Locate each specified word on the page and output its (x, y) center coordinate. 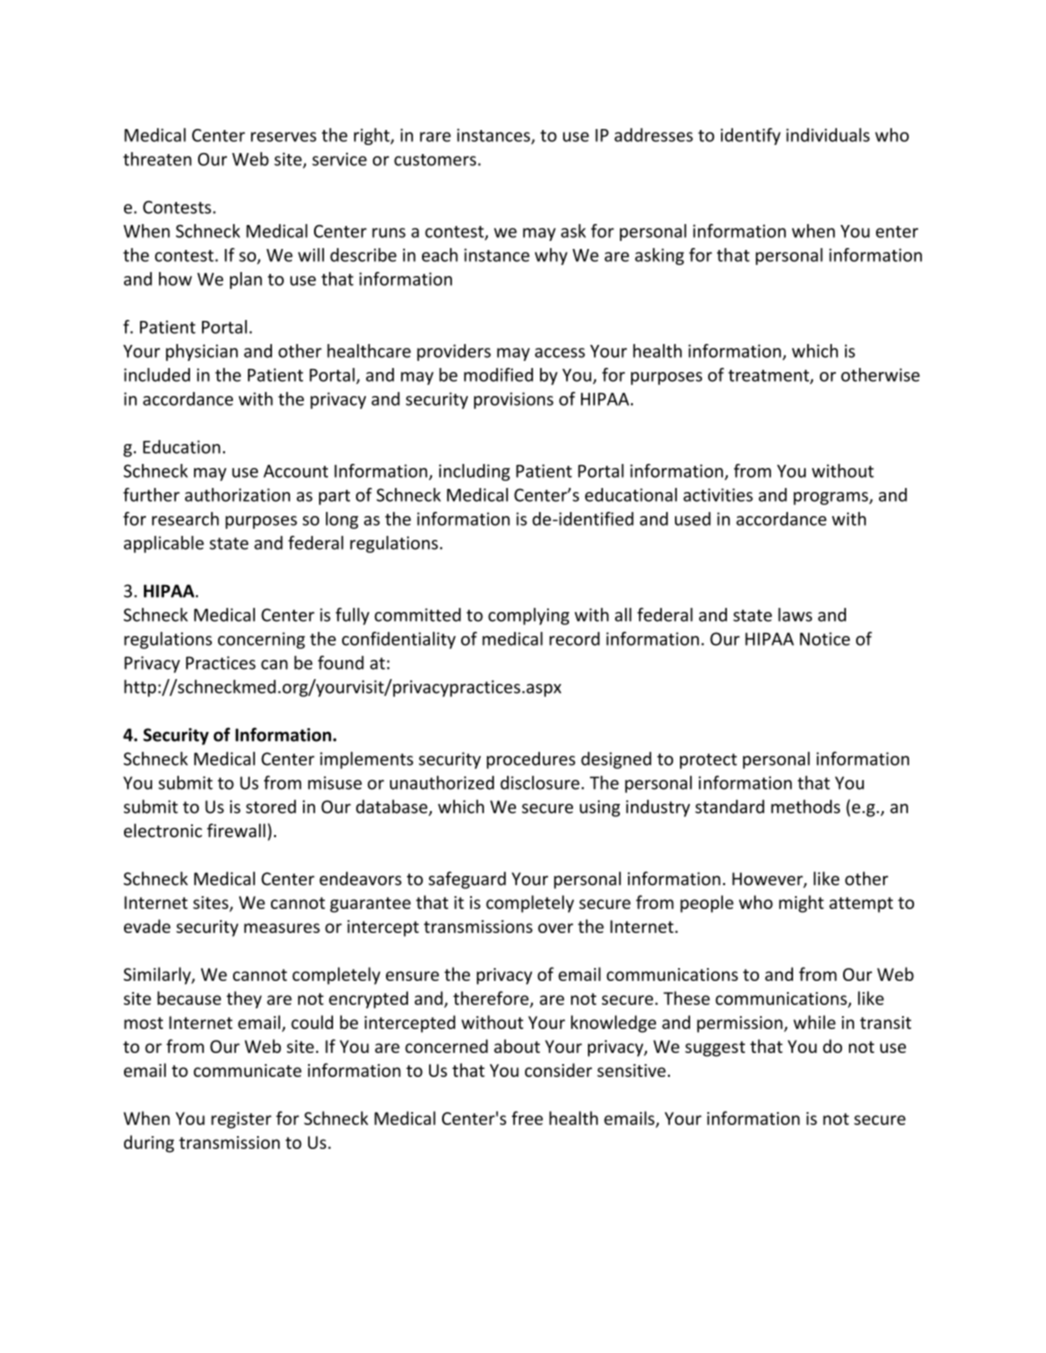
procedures (531, 760)
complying (528, 616)
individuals (828, 135)
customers (435, 160)
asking (659, 256)
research (185, 519)
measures (282, 928)
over (555, 928)
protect (708, 761)
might (801, 904)
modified (498, 375)
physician (202, 352)
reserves (283, 137)
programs (832, 498)
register (241, 1120)
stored (271, 807)
